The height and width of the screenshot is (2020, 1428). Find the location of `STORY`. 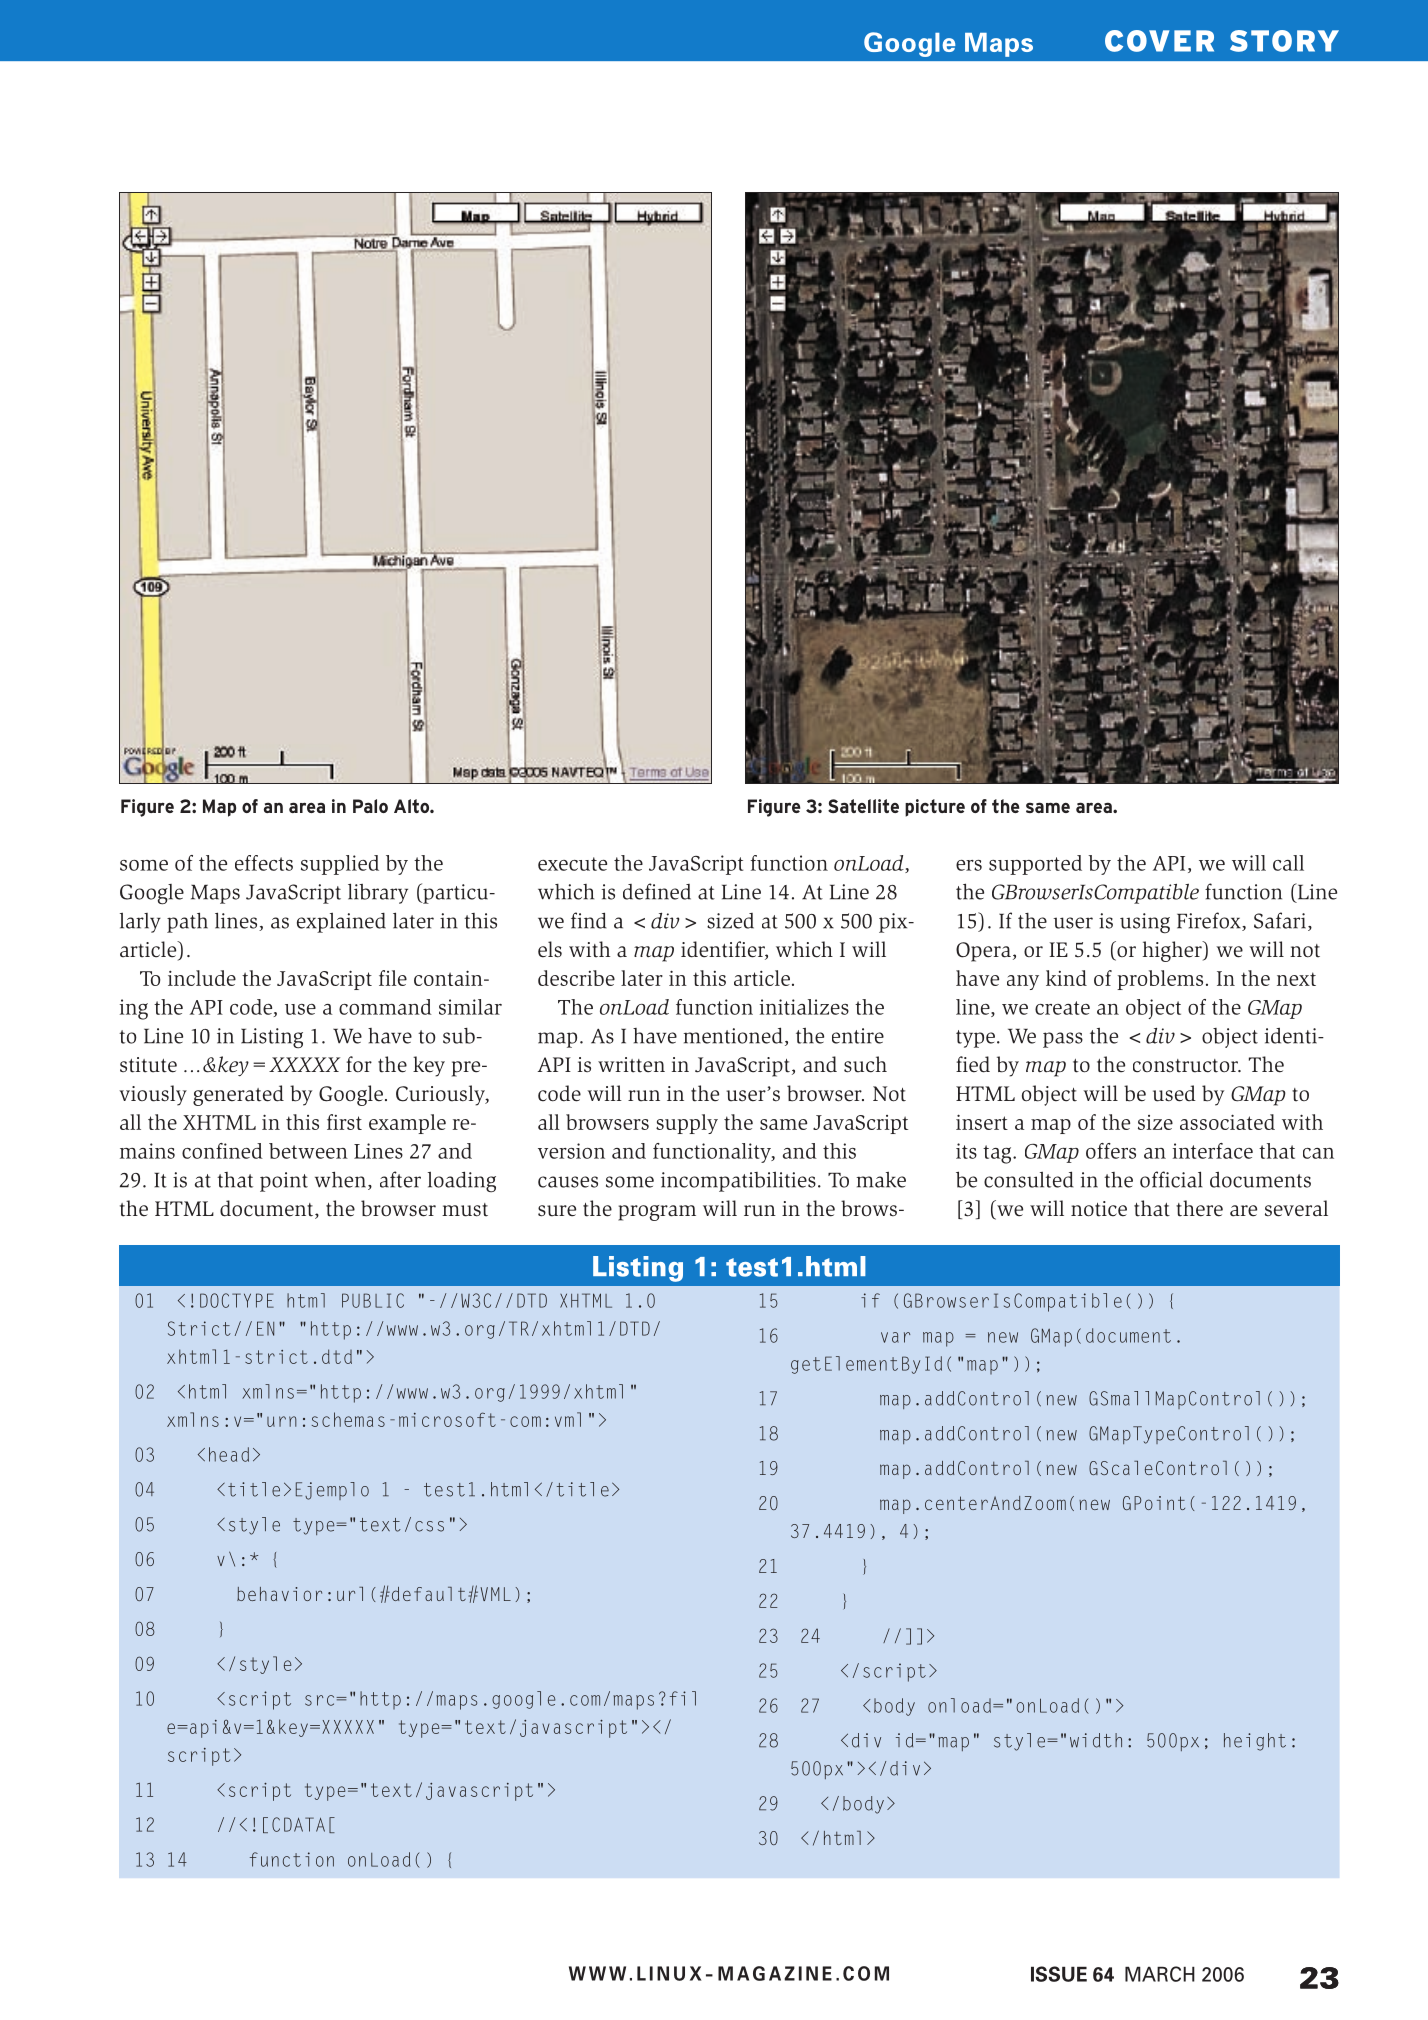

STORY is located at coordinates (1284, 41).
